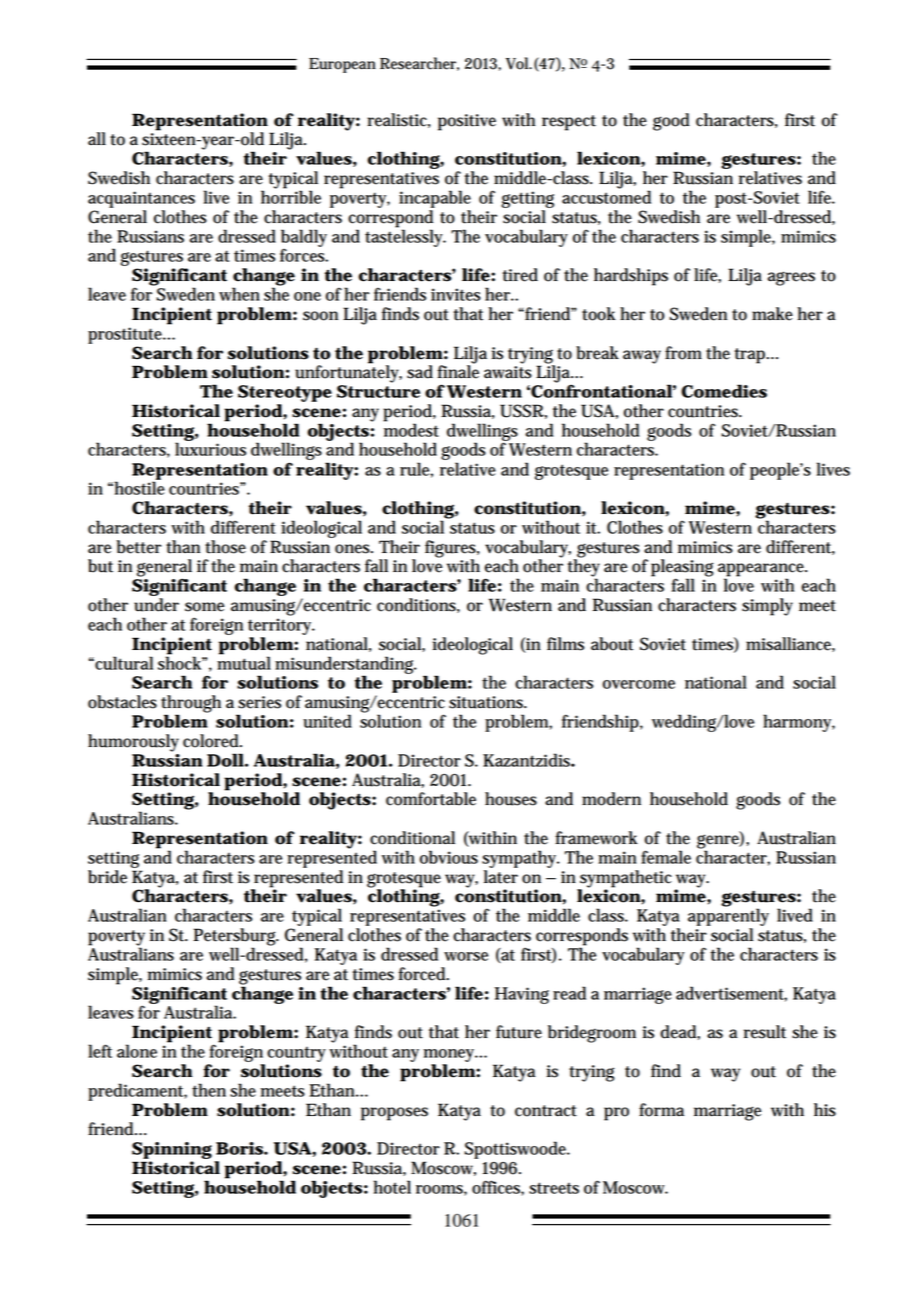  I want to click on some, so click(204, 607).
